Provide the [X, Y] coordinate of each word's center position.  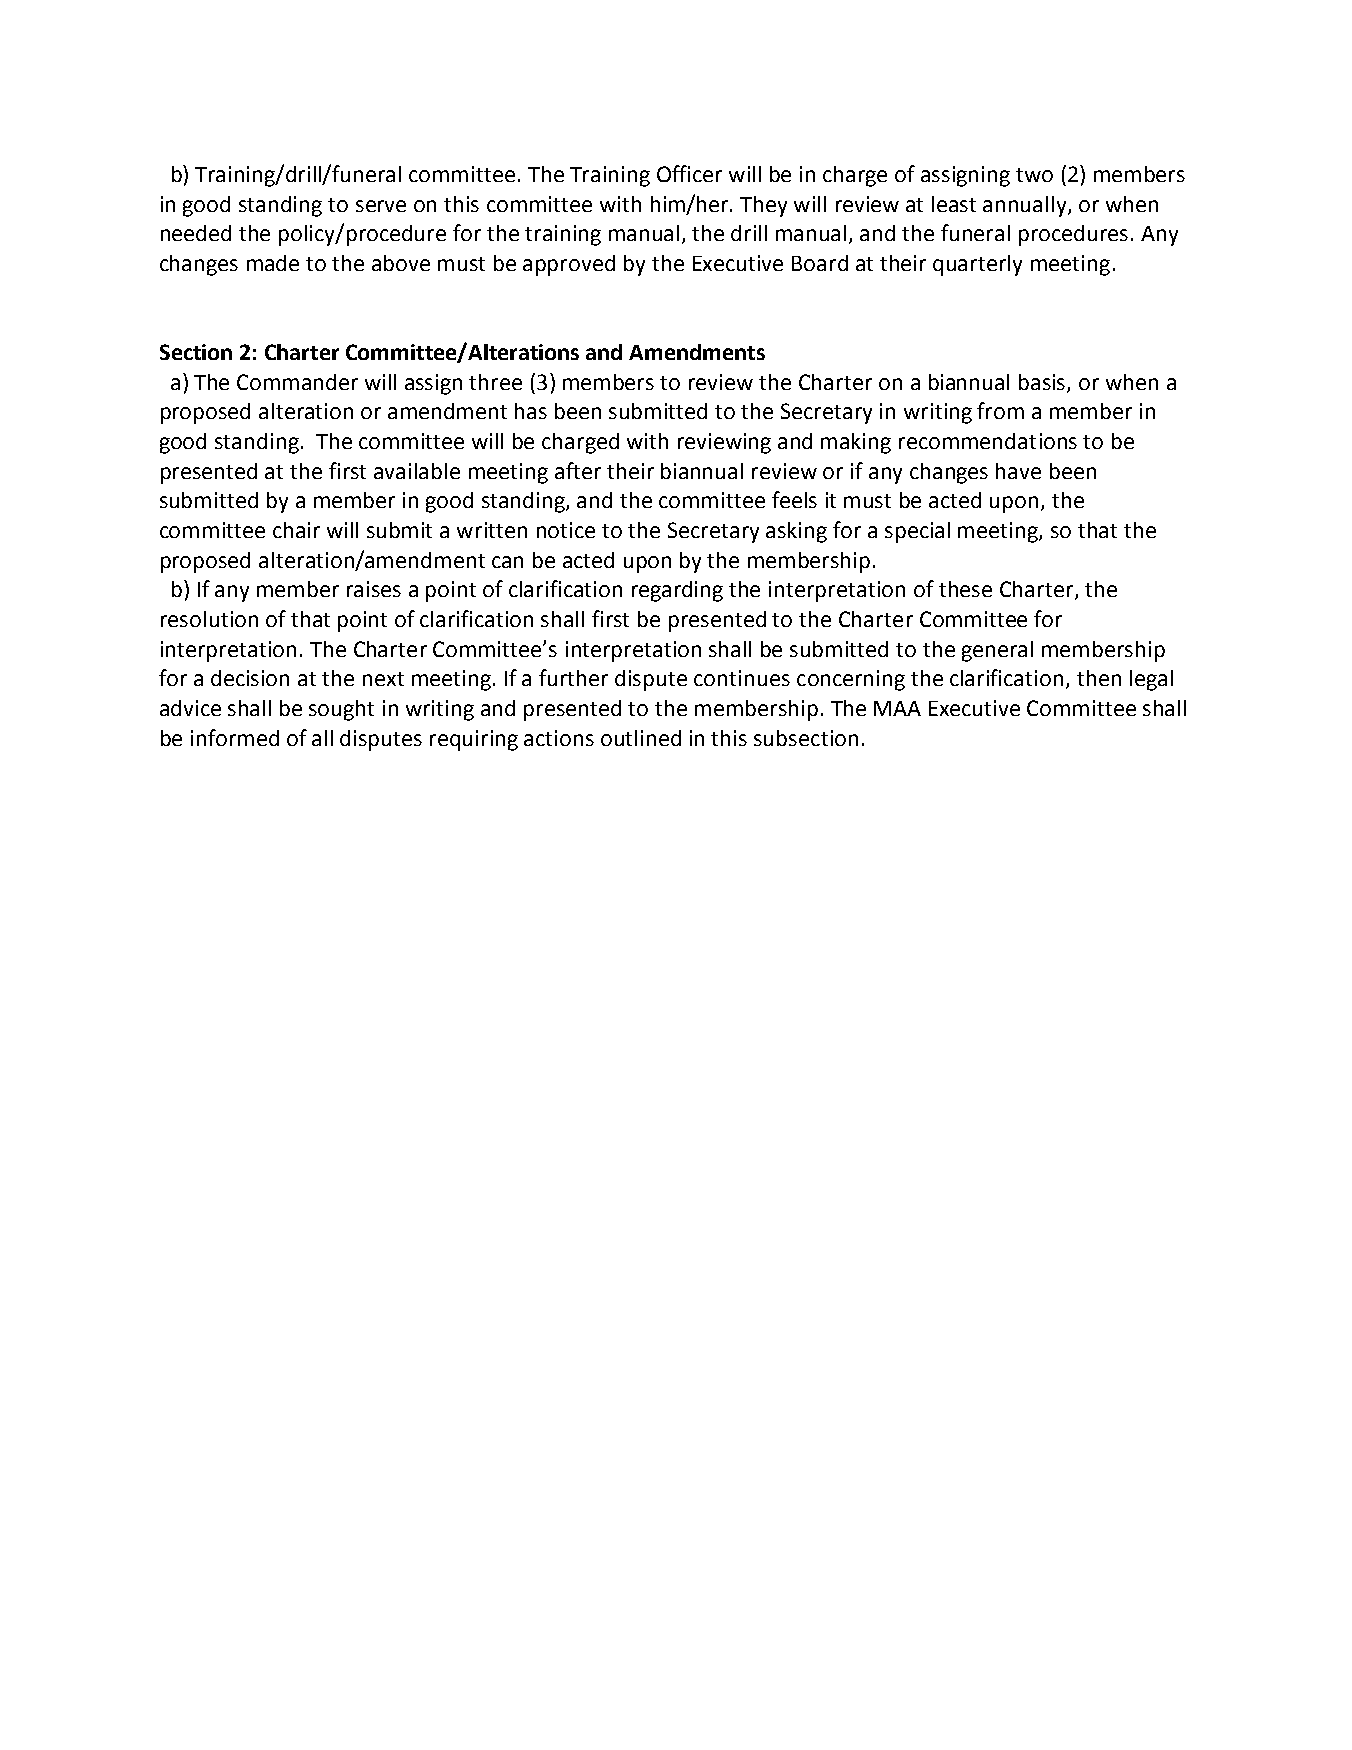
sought [341, 710]
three [495, 382]
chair [296, 530]
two [1034, 175]
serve [381, 206]
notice [566, 530]
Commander [297, 382]
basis [1043, 383]
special [917, 532]
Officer [689, 173]
